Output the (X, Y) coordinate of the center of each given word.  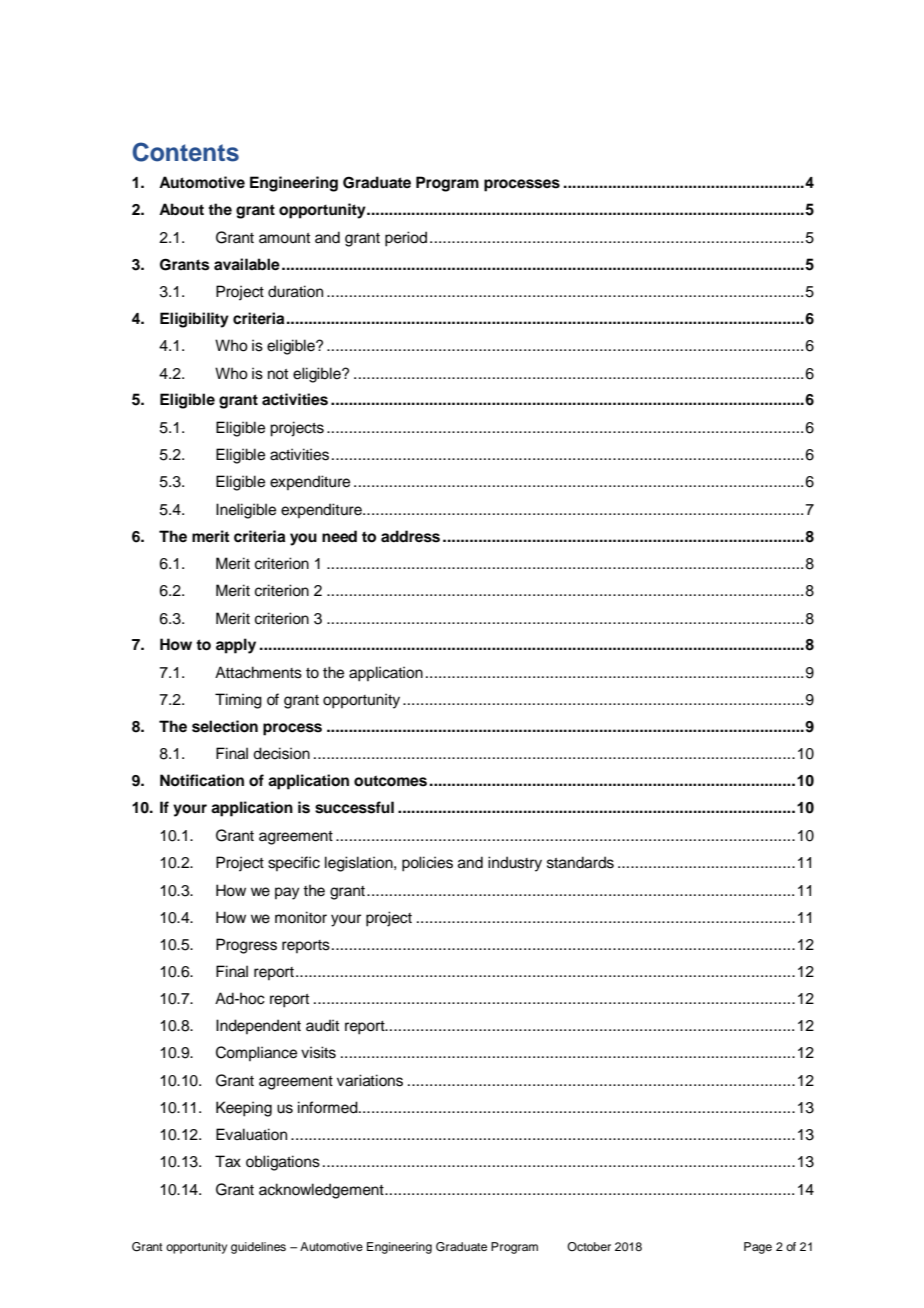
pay (287, 893)
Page (758, 1248)
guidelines (258, 1248)
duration (295, 291)
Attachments (258, 672)
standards (580, 862)
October (589, 1246)
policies (427, 864)
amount (284, 238)
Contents (185, 152)
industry (515, 864)
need (339, 536)
